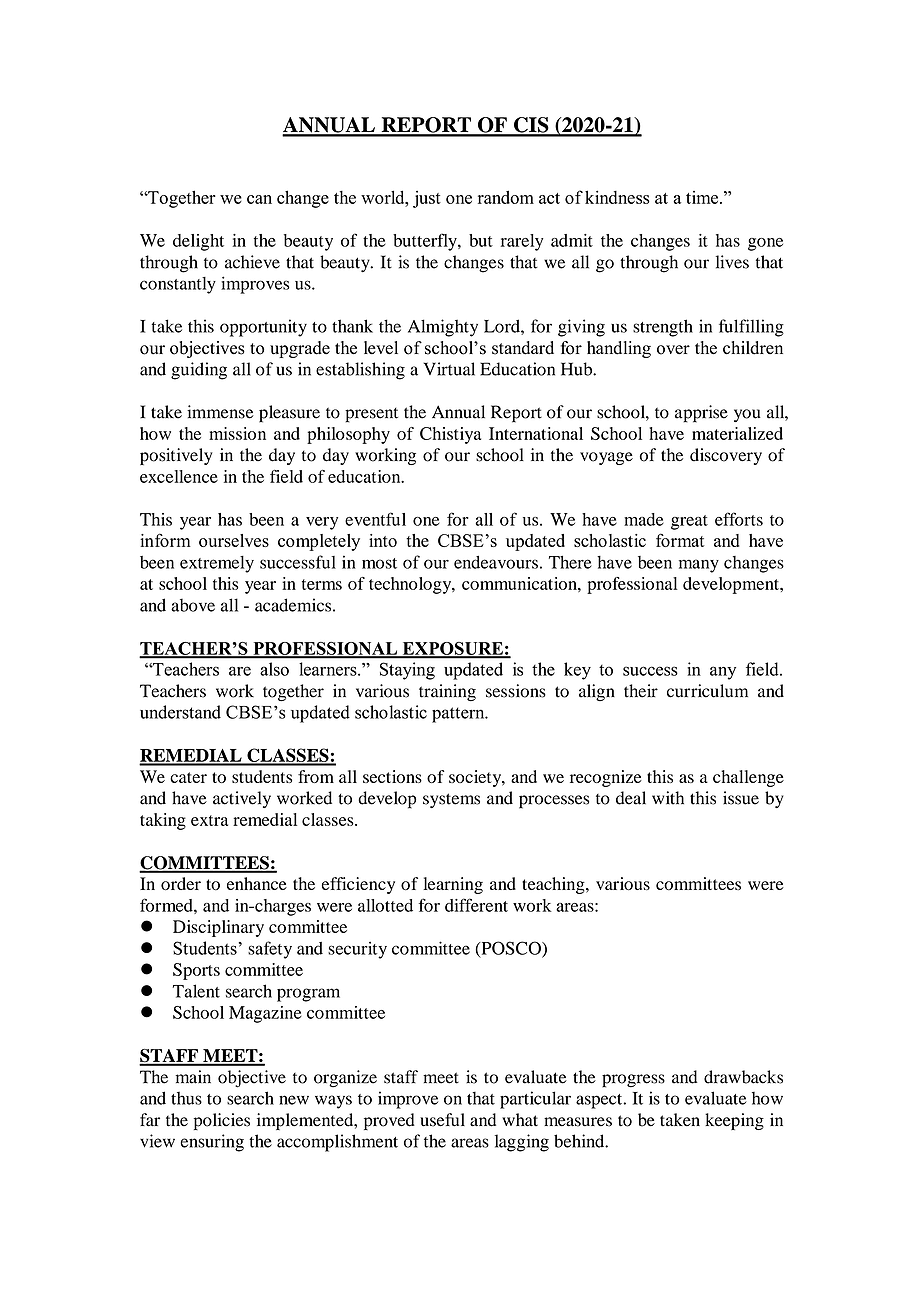  I want to click on ourselves, so click(234, 540).
